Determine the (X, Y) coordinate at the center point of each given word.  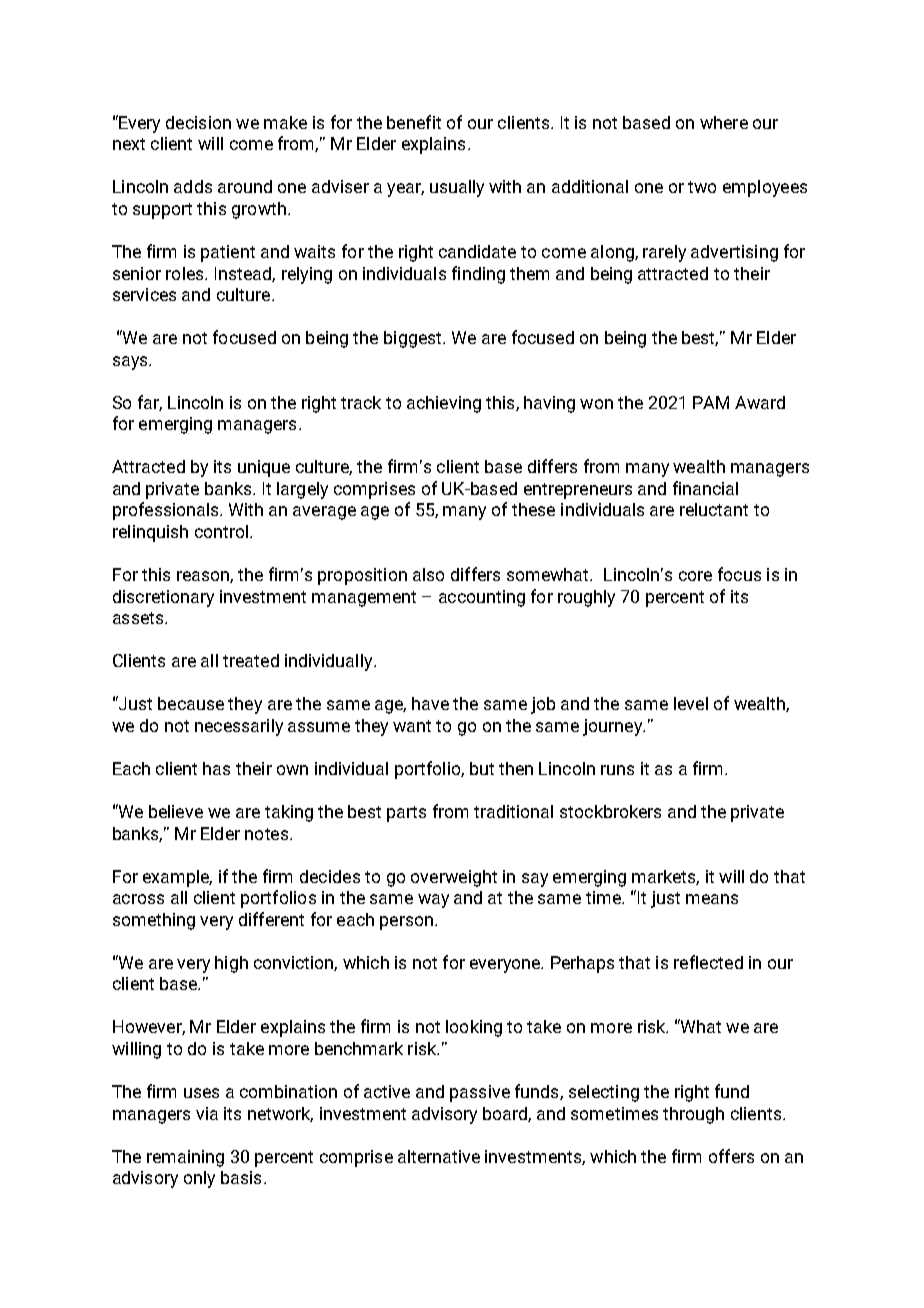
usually (457, 188)
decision (198, 122)
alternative (439, 1156)
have (430, 703)
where (724, 122)
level (691, 703)
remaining (185, 1158)
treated (251, 660)
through (693, 1115)
